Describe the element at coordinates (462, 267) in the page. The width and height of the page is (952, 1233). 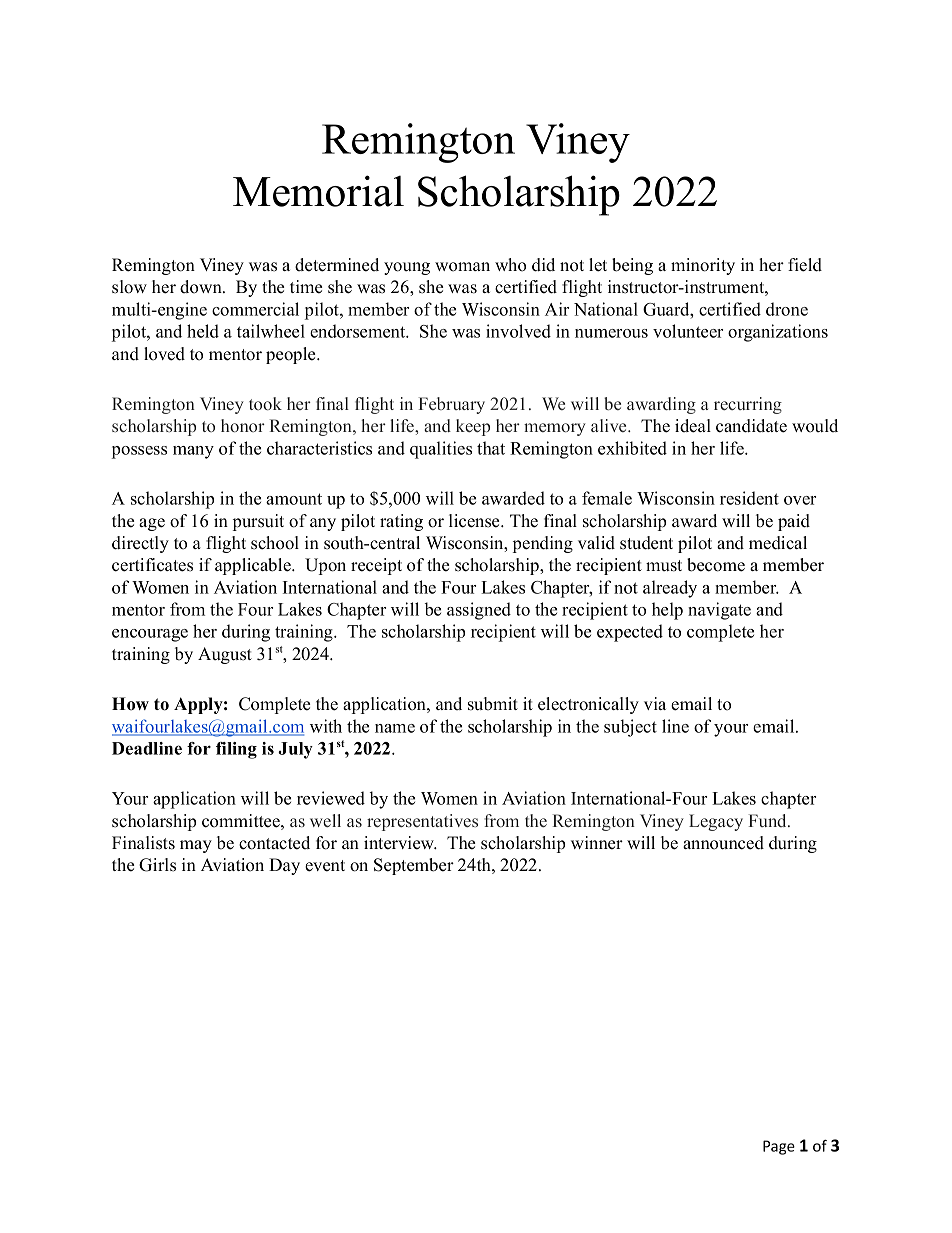
I see `woman` at that location.
